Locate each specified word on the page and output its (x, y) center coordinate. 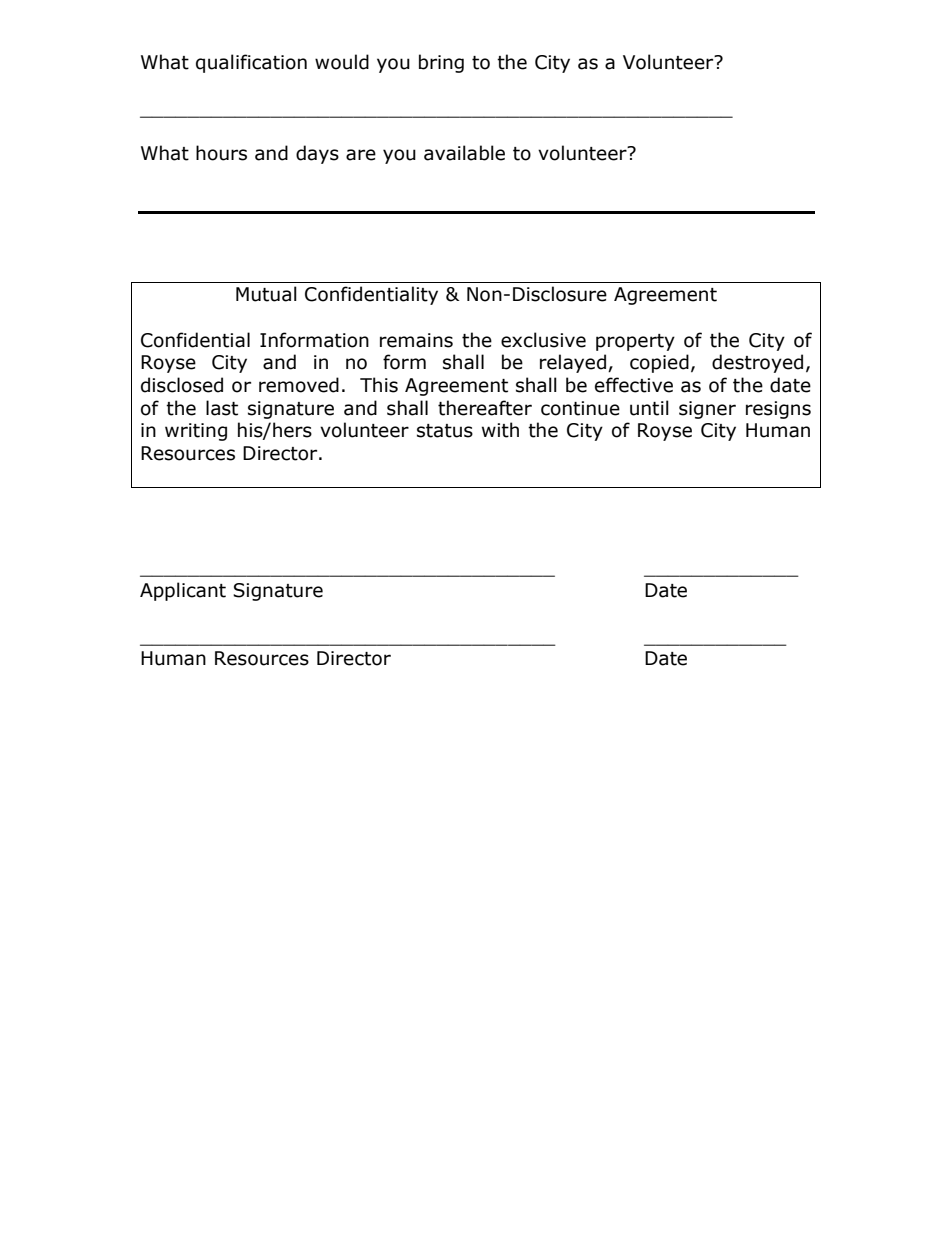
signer (707, 410)
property (635, 342)
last (222, 408)
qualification (251, 63)
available (464, 153)
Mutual (266, 294)
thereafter (485, 408)
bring (441, 63)
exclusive (543, 340)
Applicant (183, 591)
